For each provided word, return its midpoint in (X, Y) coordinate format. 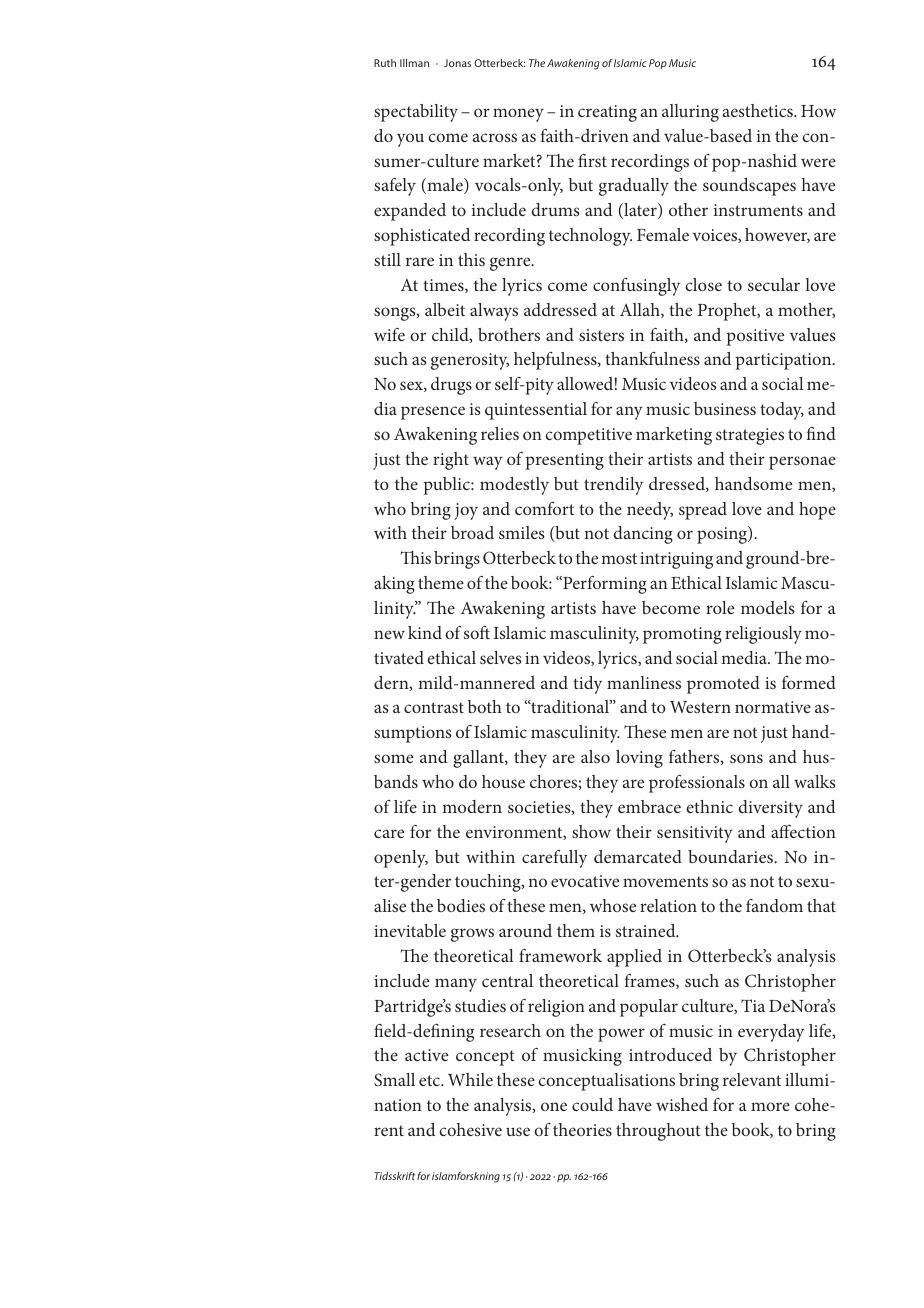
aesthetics (759, 110)
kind (425, 632)
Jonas (457, 63)
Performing (604, 585)
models (768, 607)
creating (607, 113)
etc (430, 1080)
